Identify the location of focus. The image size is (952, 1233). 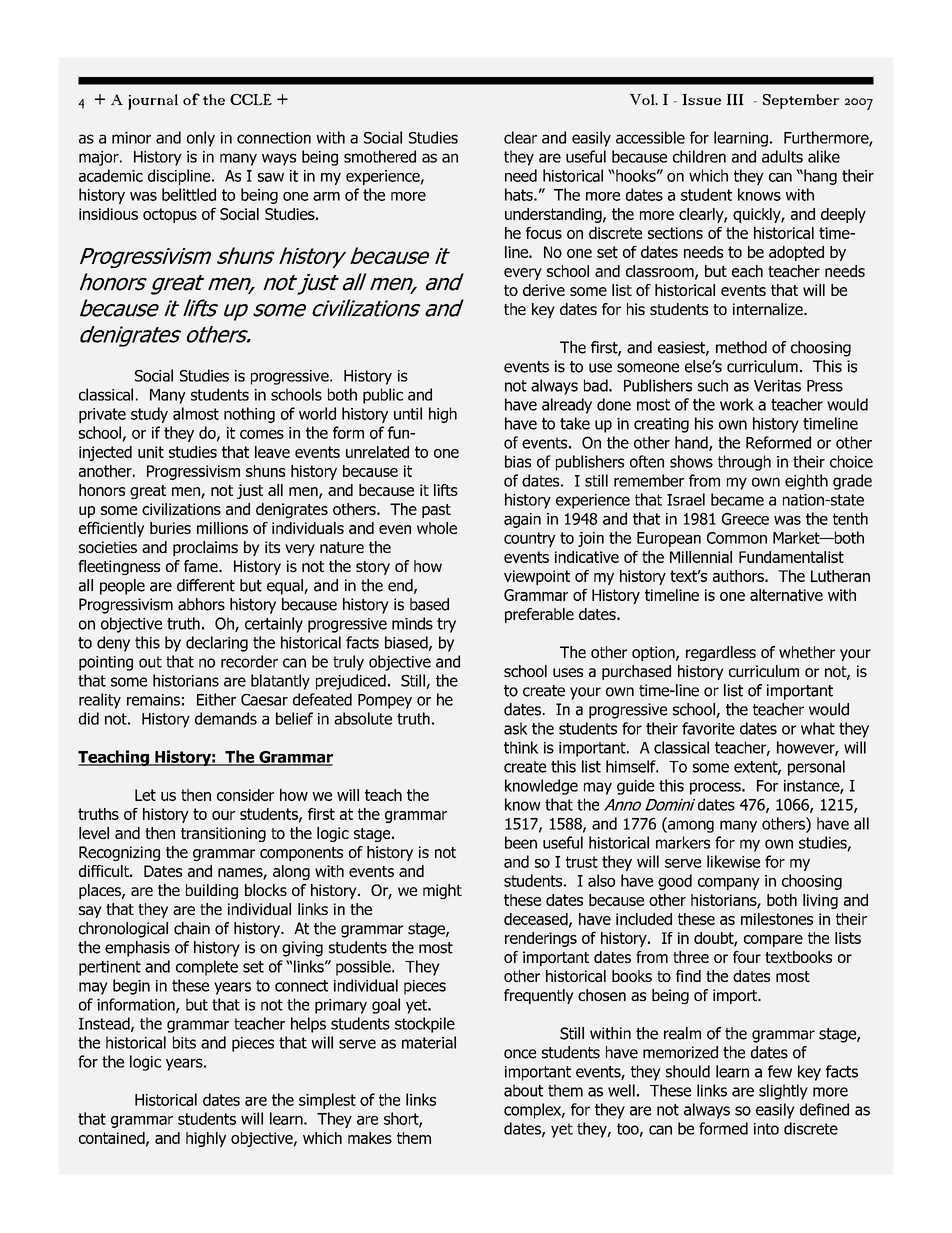
(544, 233).
